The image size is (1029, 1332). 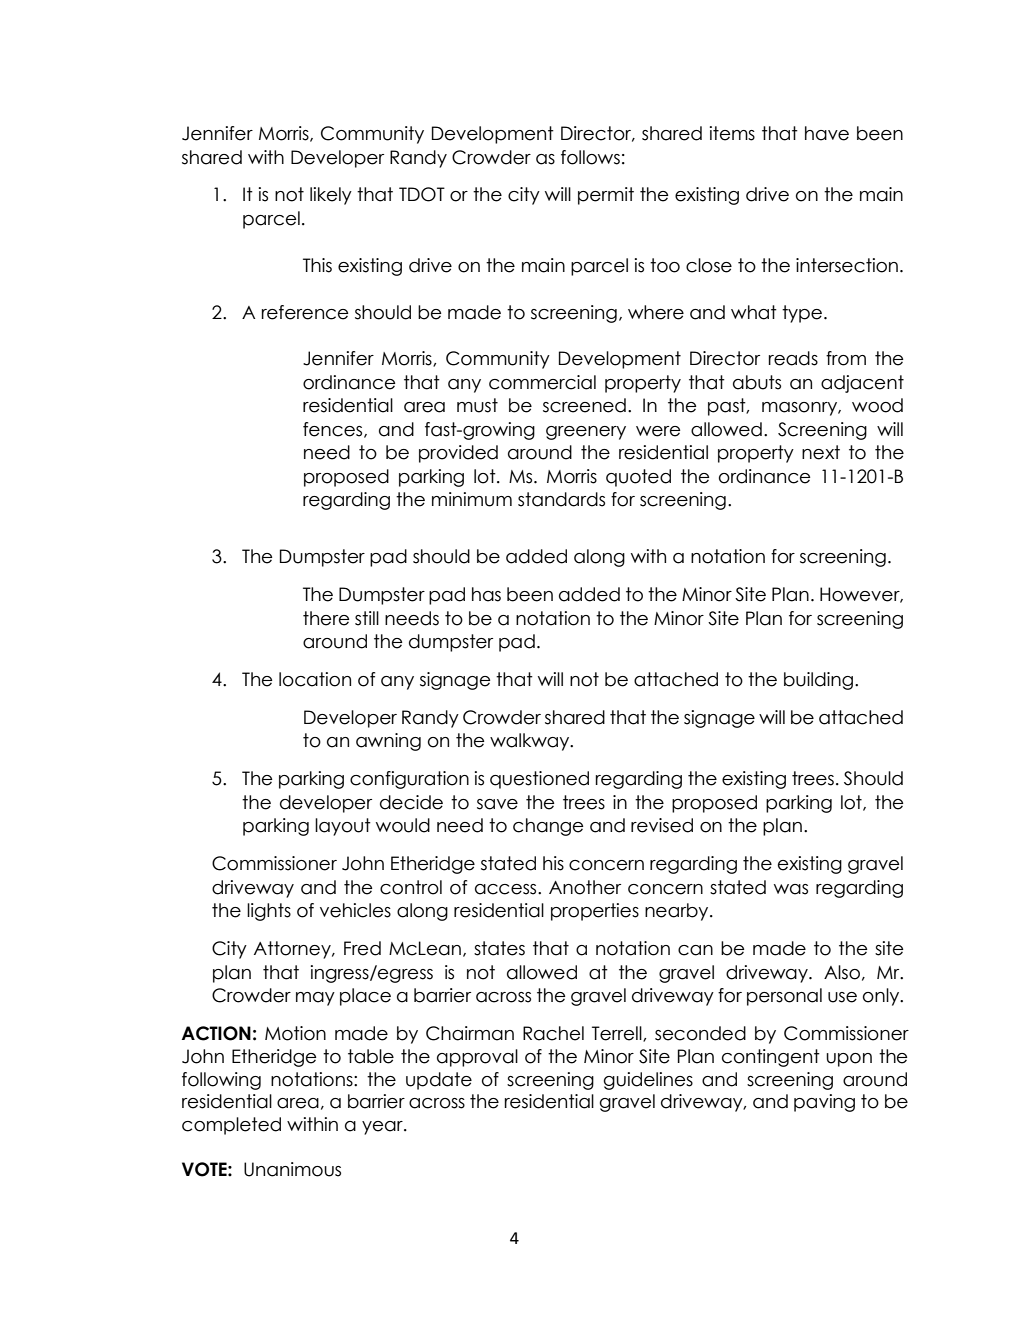 I want to click on Unanimous, so click(x=292, y=1169).
